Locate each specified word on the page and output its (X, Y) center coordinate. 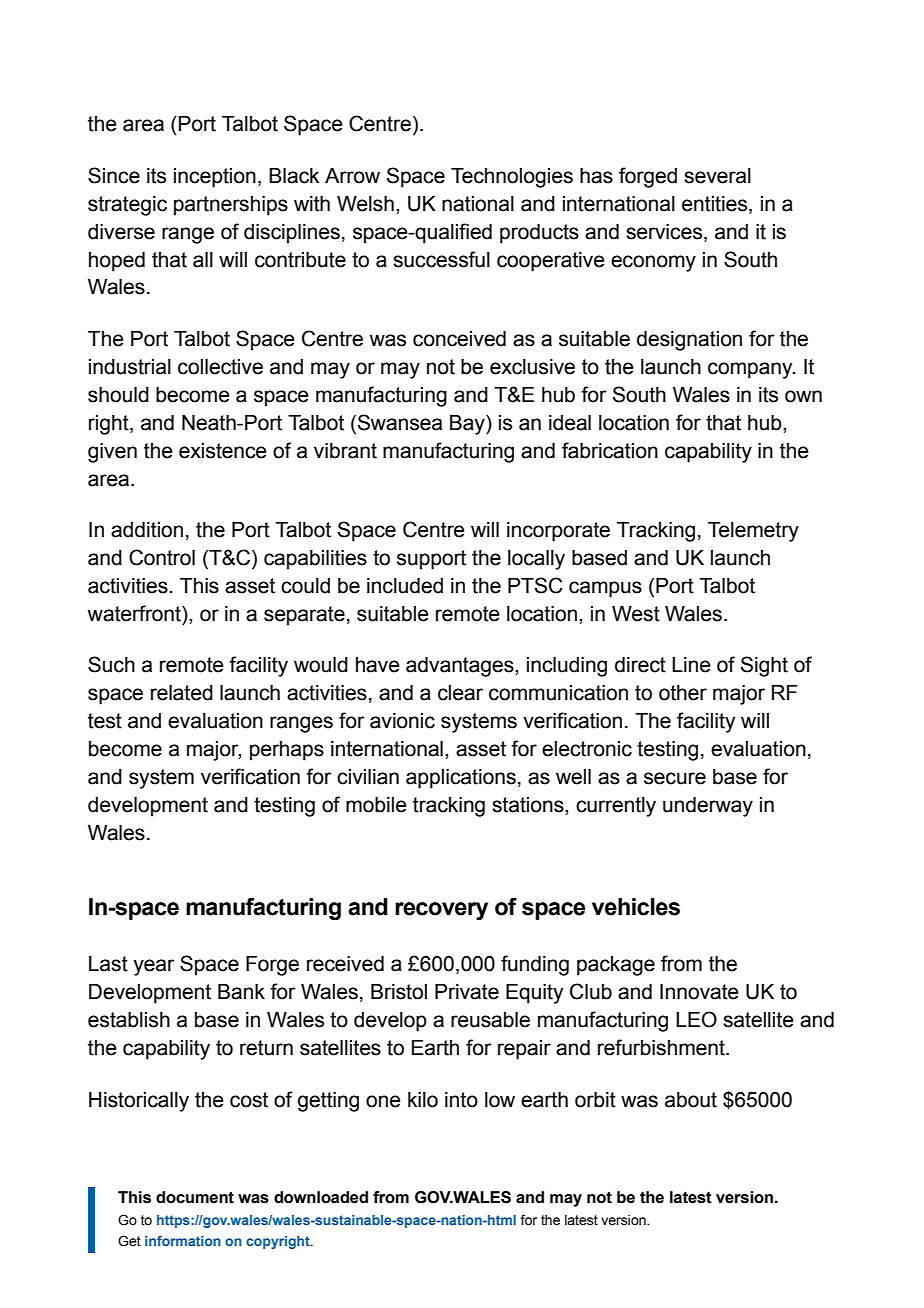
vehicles (636, 907)
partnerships (231, 206)
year (154, 967)
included (405, 586)
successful (441, 259)
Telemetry (753, 532)
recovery (441, 911)
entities (716, 204)
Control (162, 557)
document (195, 1197)
